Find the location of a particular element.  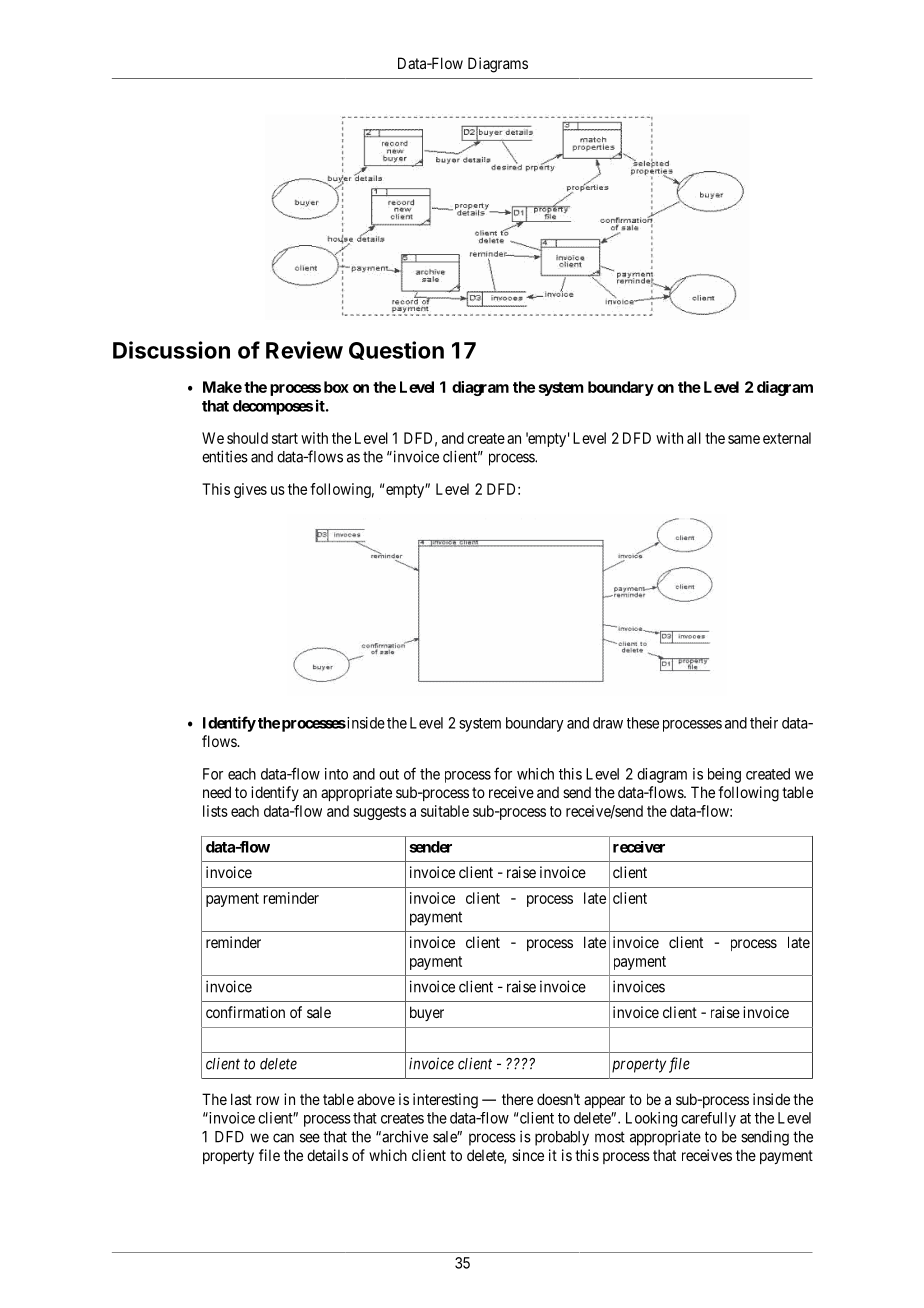

interesting is located at coordinates (445, 1101).
